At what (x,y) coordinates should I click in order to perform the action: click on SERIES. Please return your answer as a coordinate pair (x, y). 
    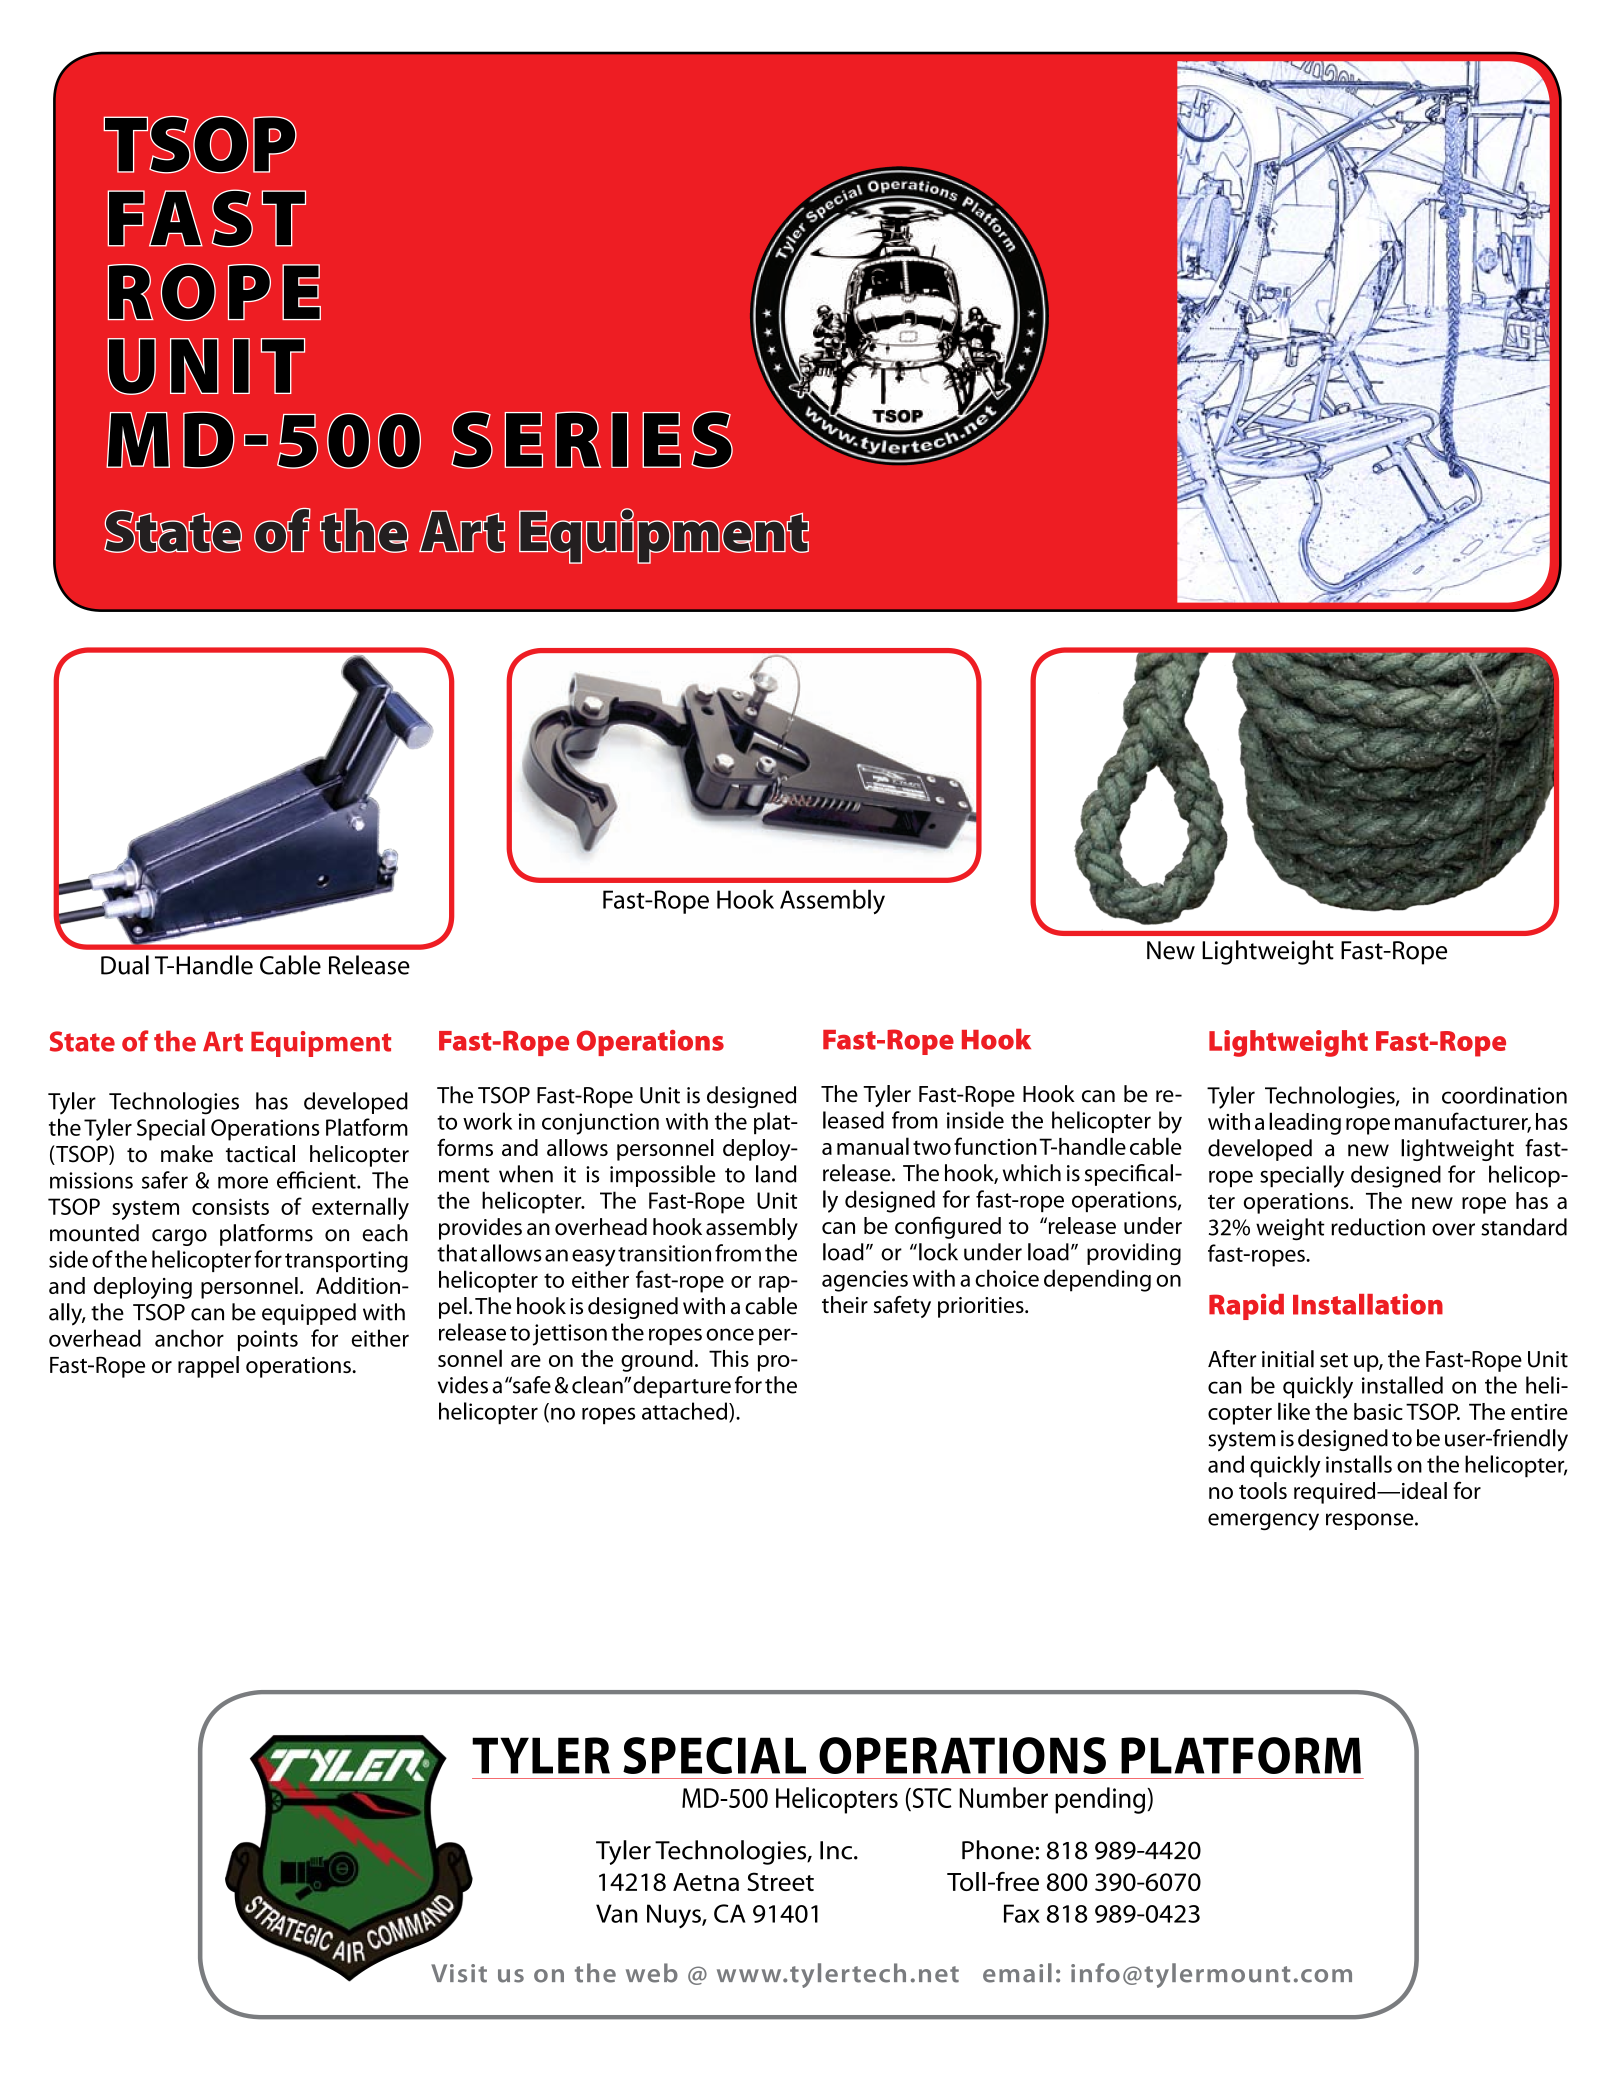
    Looking at the image, I should click on (592, 440).
